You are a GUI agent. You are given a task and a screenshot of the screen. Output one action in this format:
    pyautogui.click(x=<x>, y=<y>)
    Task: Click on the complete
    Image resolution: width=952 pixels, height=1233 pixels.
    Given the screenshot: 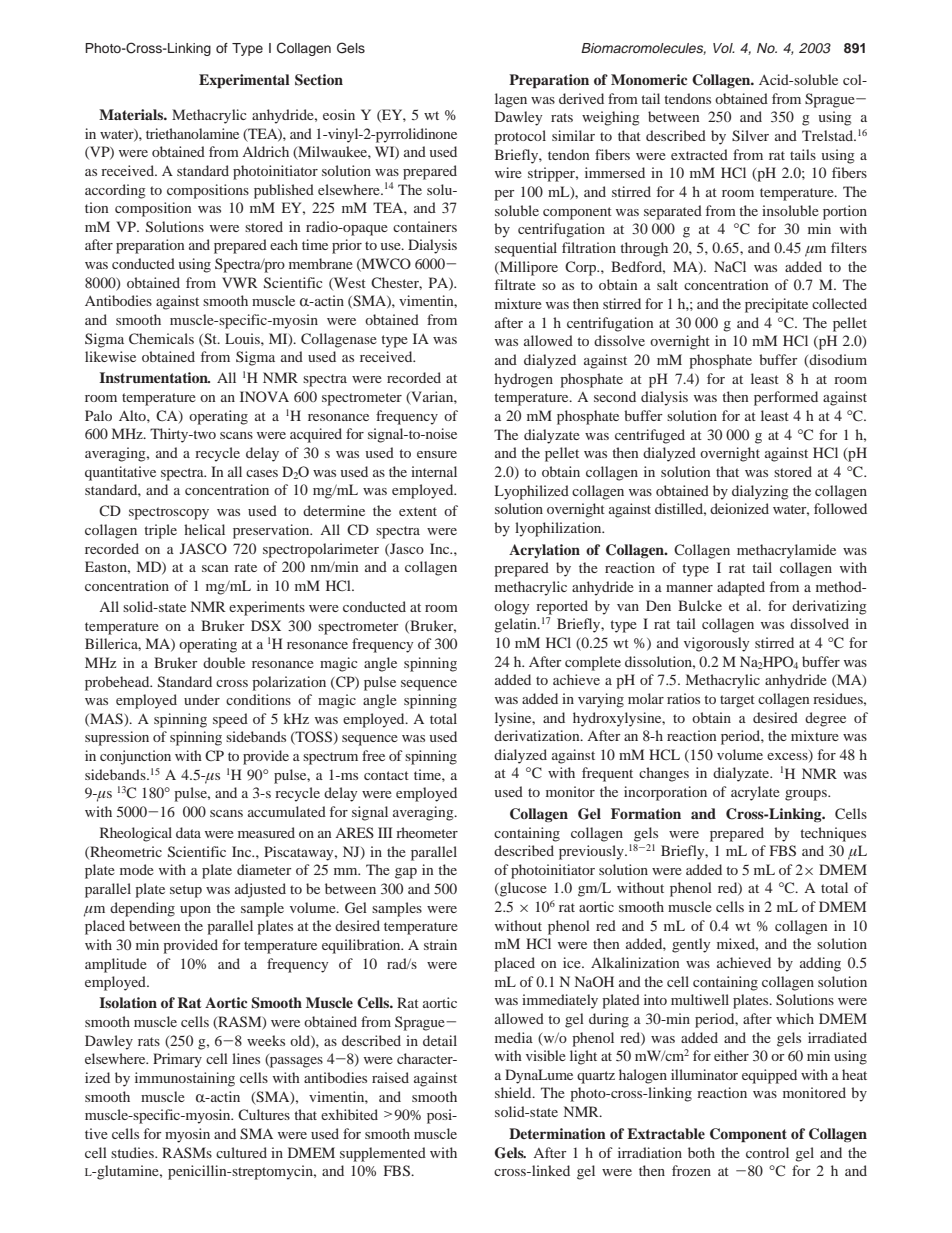 What is the action you would take?
    pyautogui.click(x=593, y=663)
